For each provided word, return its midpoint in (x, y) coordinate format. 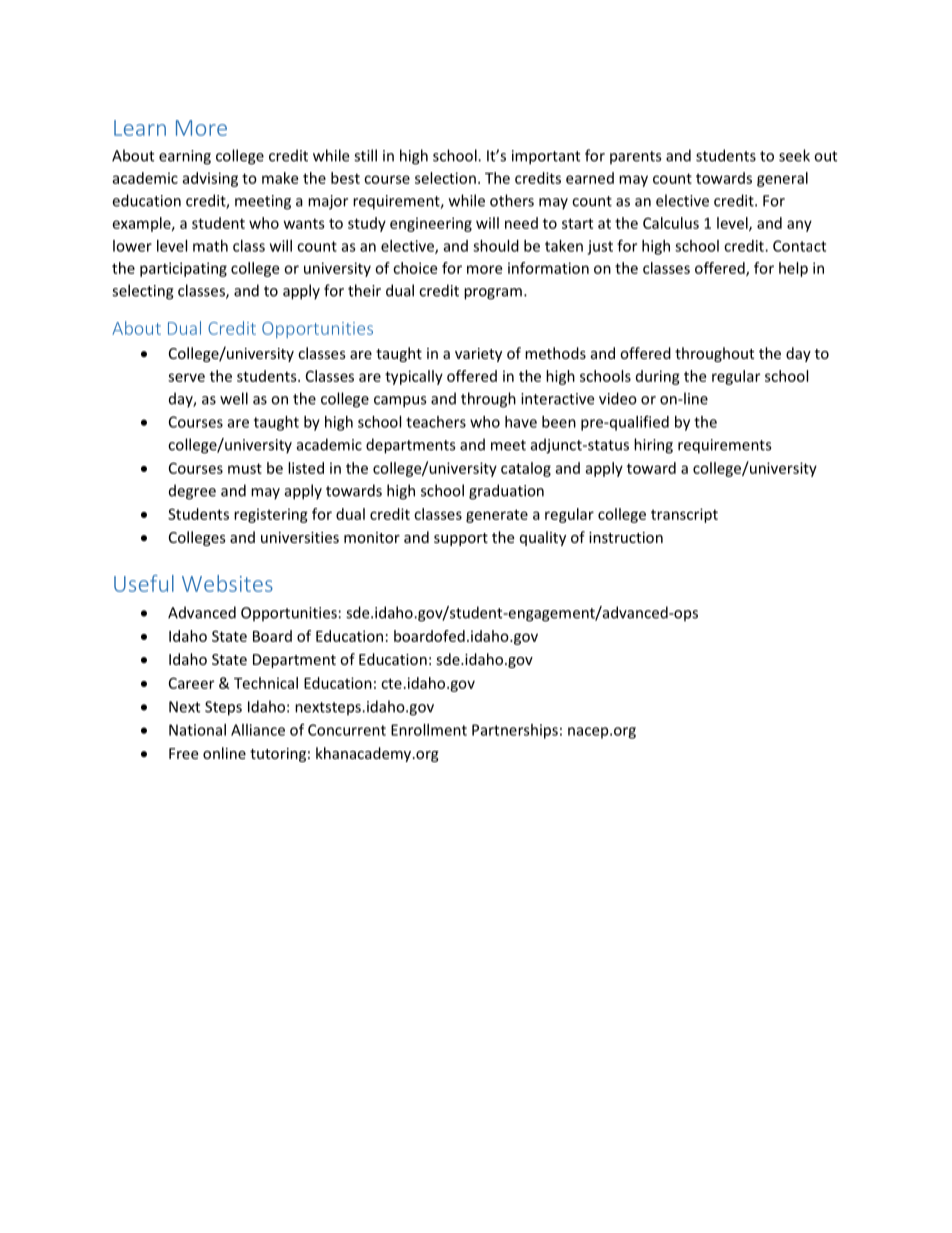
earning (185, 157)
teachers (436, 422)
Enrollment (429, 730)
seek (794, 155)
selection (445, 178)
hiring (653, 446)
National (197, 730)
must (245, 468)
